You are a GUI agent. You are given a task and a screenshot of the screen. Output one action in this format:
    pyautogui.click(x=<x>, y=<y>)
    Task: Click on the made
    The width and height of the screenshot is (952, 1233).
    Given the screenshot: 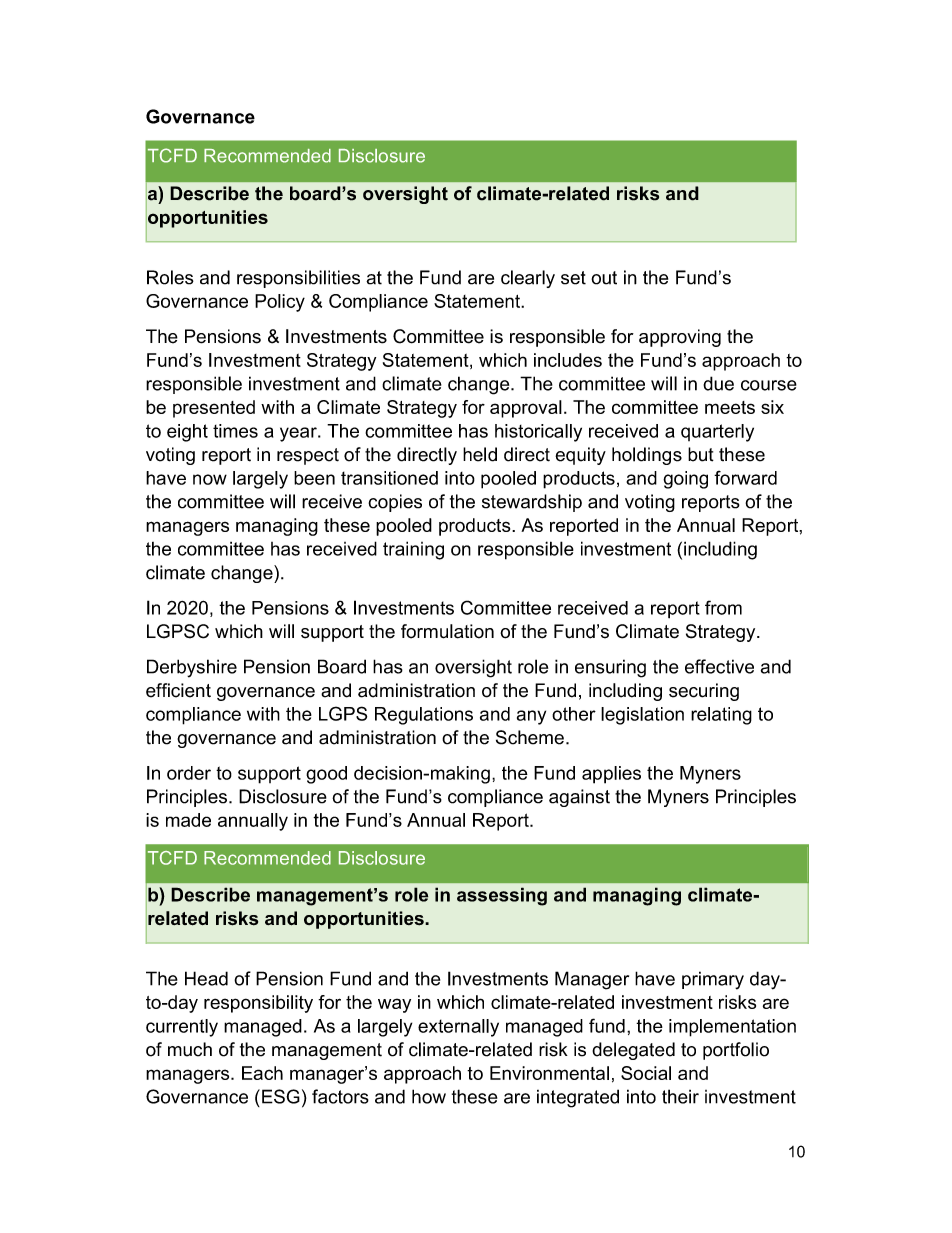 What is the action you would take?
    pyautogui.click(x=188, y=820)
